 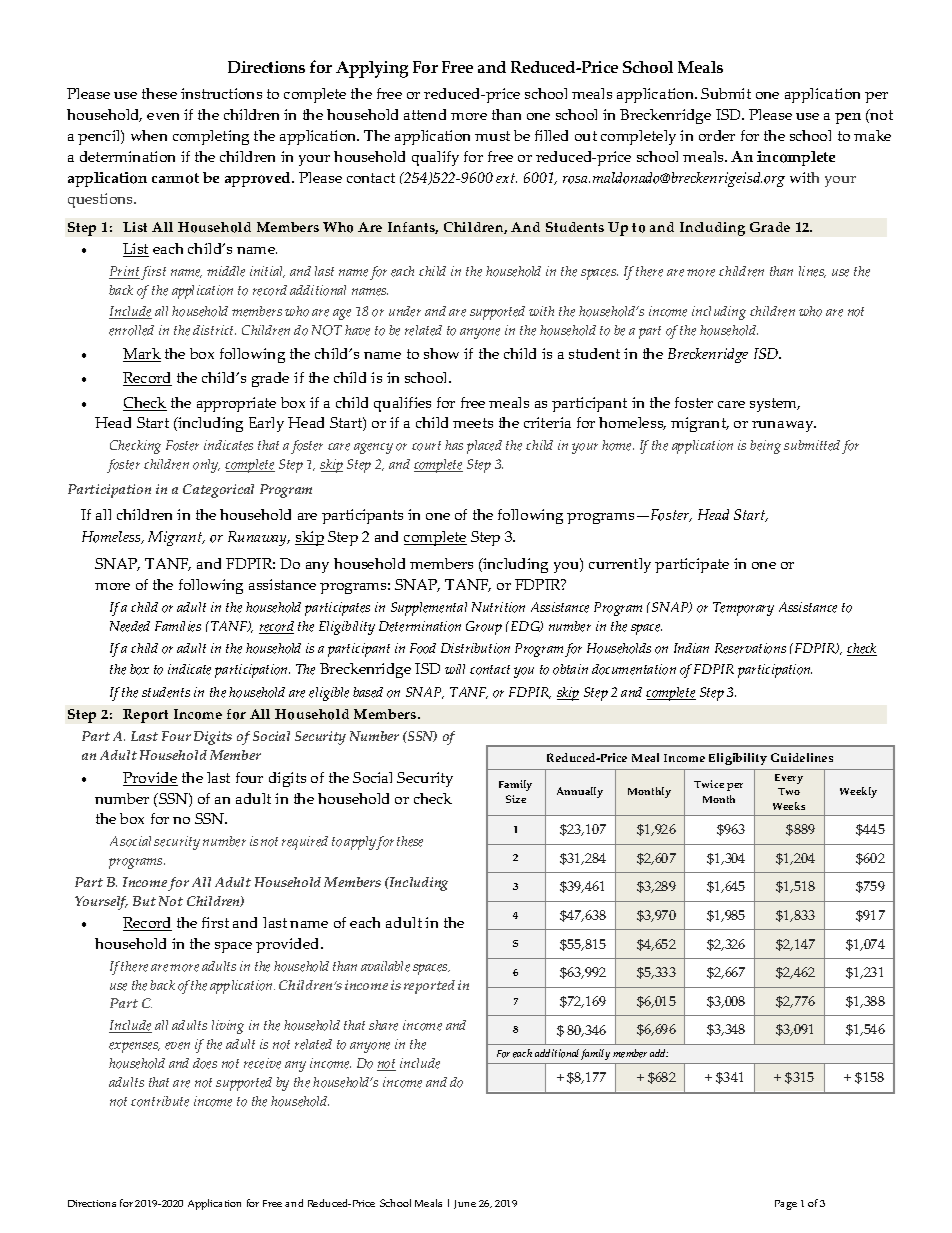 What do you see at coordinates (211, 137) in the document?
I see `completing` at bounding box center [211, 137].
